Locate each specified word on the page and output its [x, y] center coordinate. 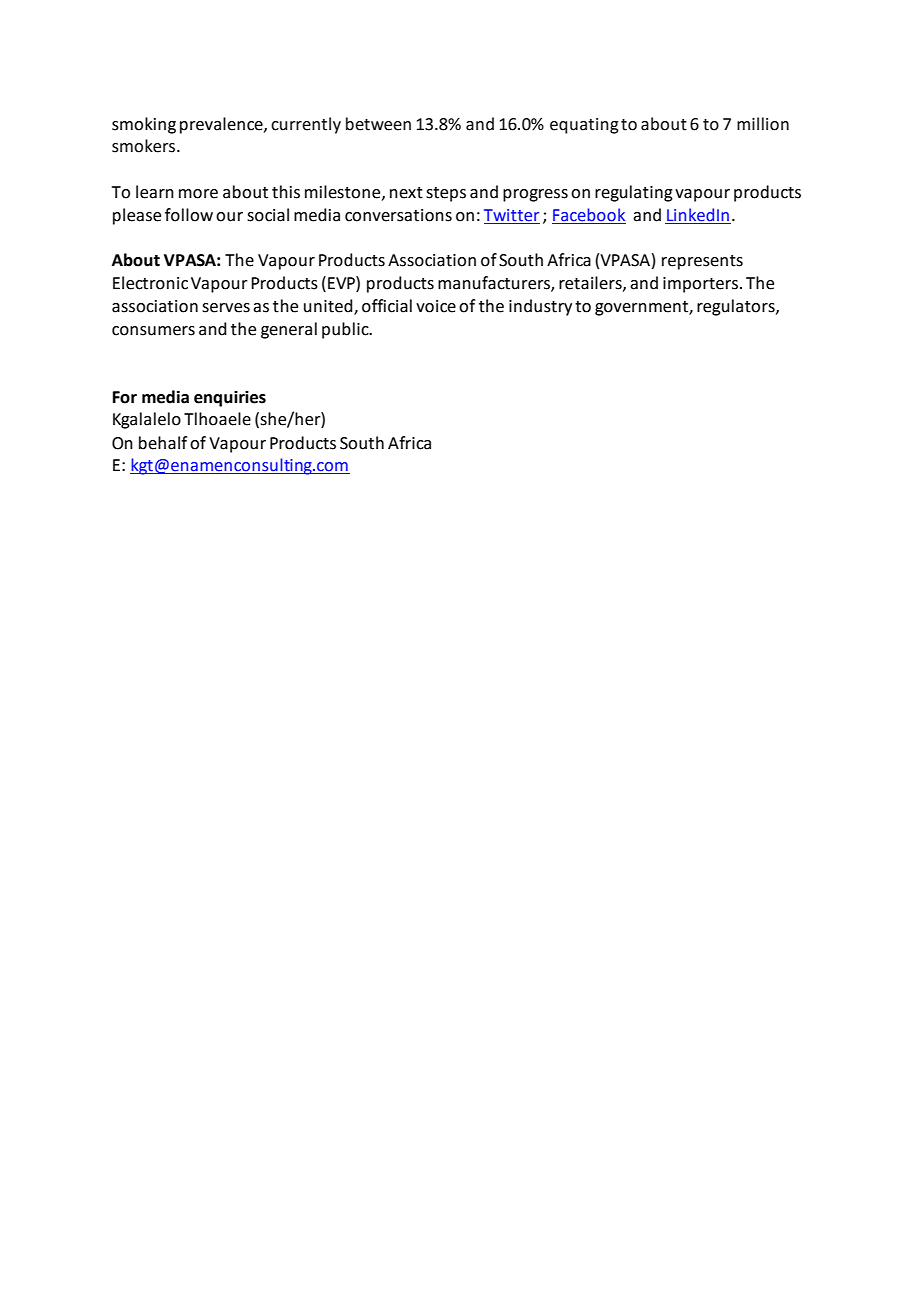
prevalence [222, 125]
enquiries [230, 399]
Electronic [150, 283]
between [378, 124]
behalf [163, 443]
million [763, 124]
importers [700, 285]
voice [436, 306]
